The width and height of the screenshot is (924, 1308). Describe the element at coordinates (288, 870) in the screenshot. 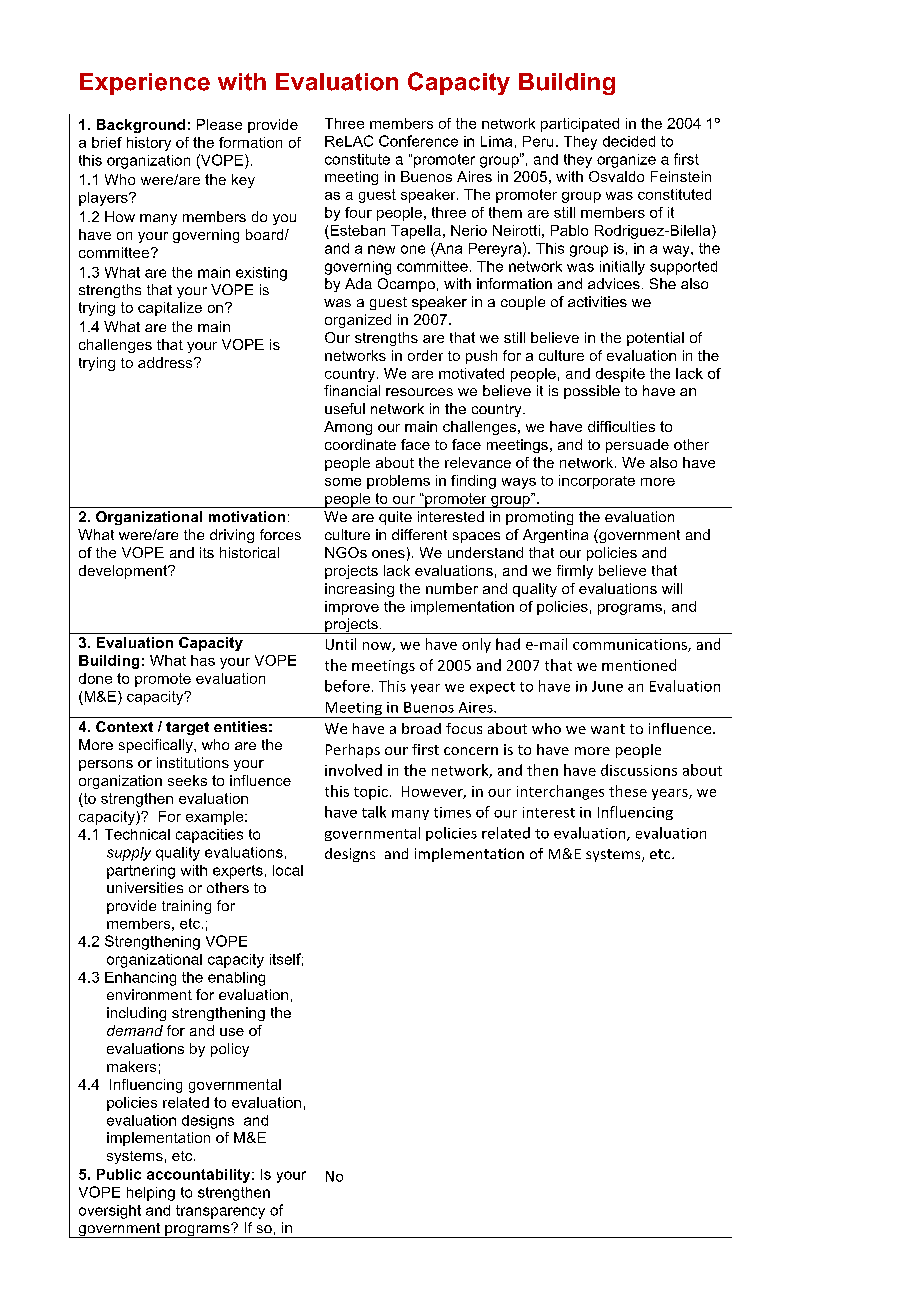

I see `local` at that location.
